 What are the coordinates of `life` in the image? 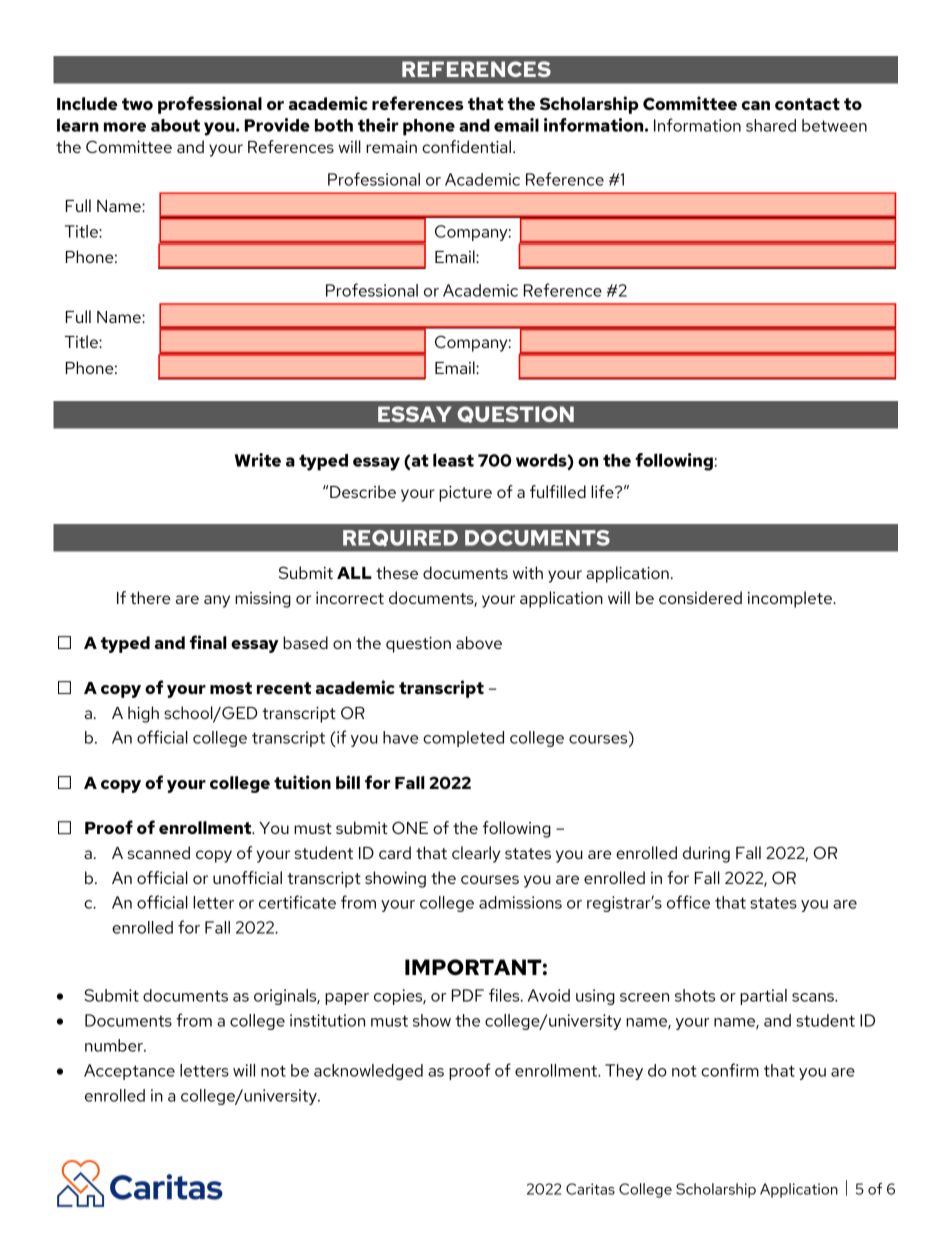 It's located at (603, 491).
